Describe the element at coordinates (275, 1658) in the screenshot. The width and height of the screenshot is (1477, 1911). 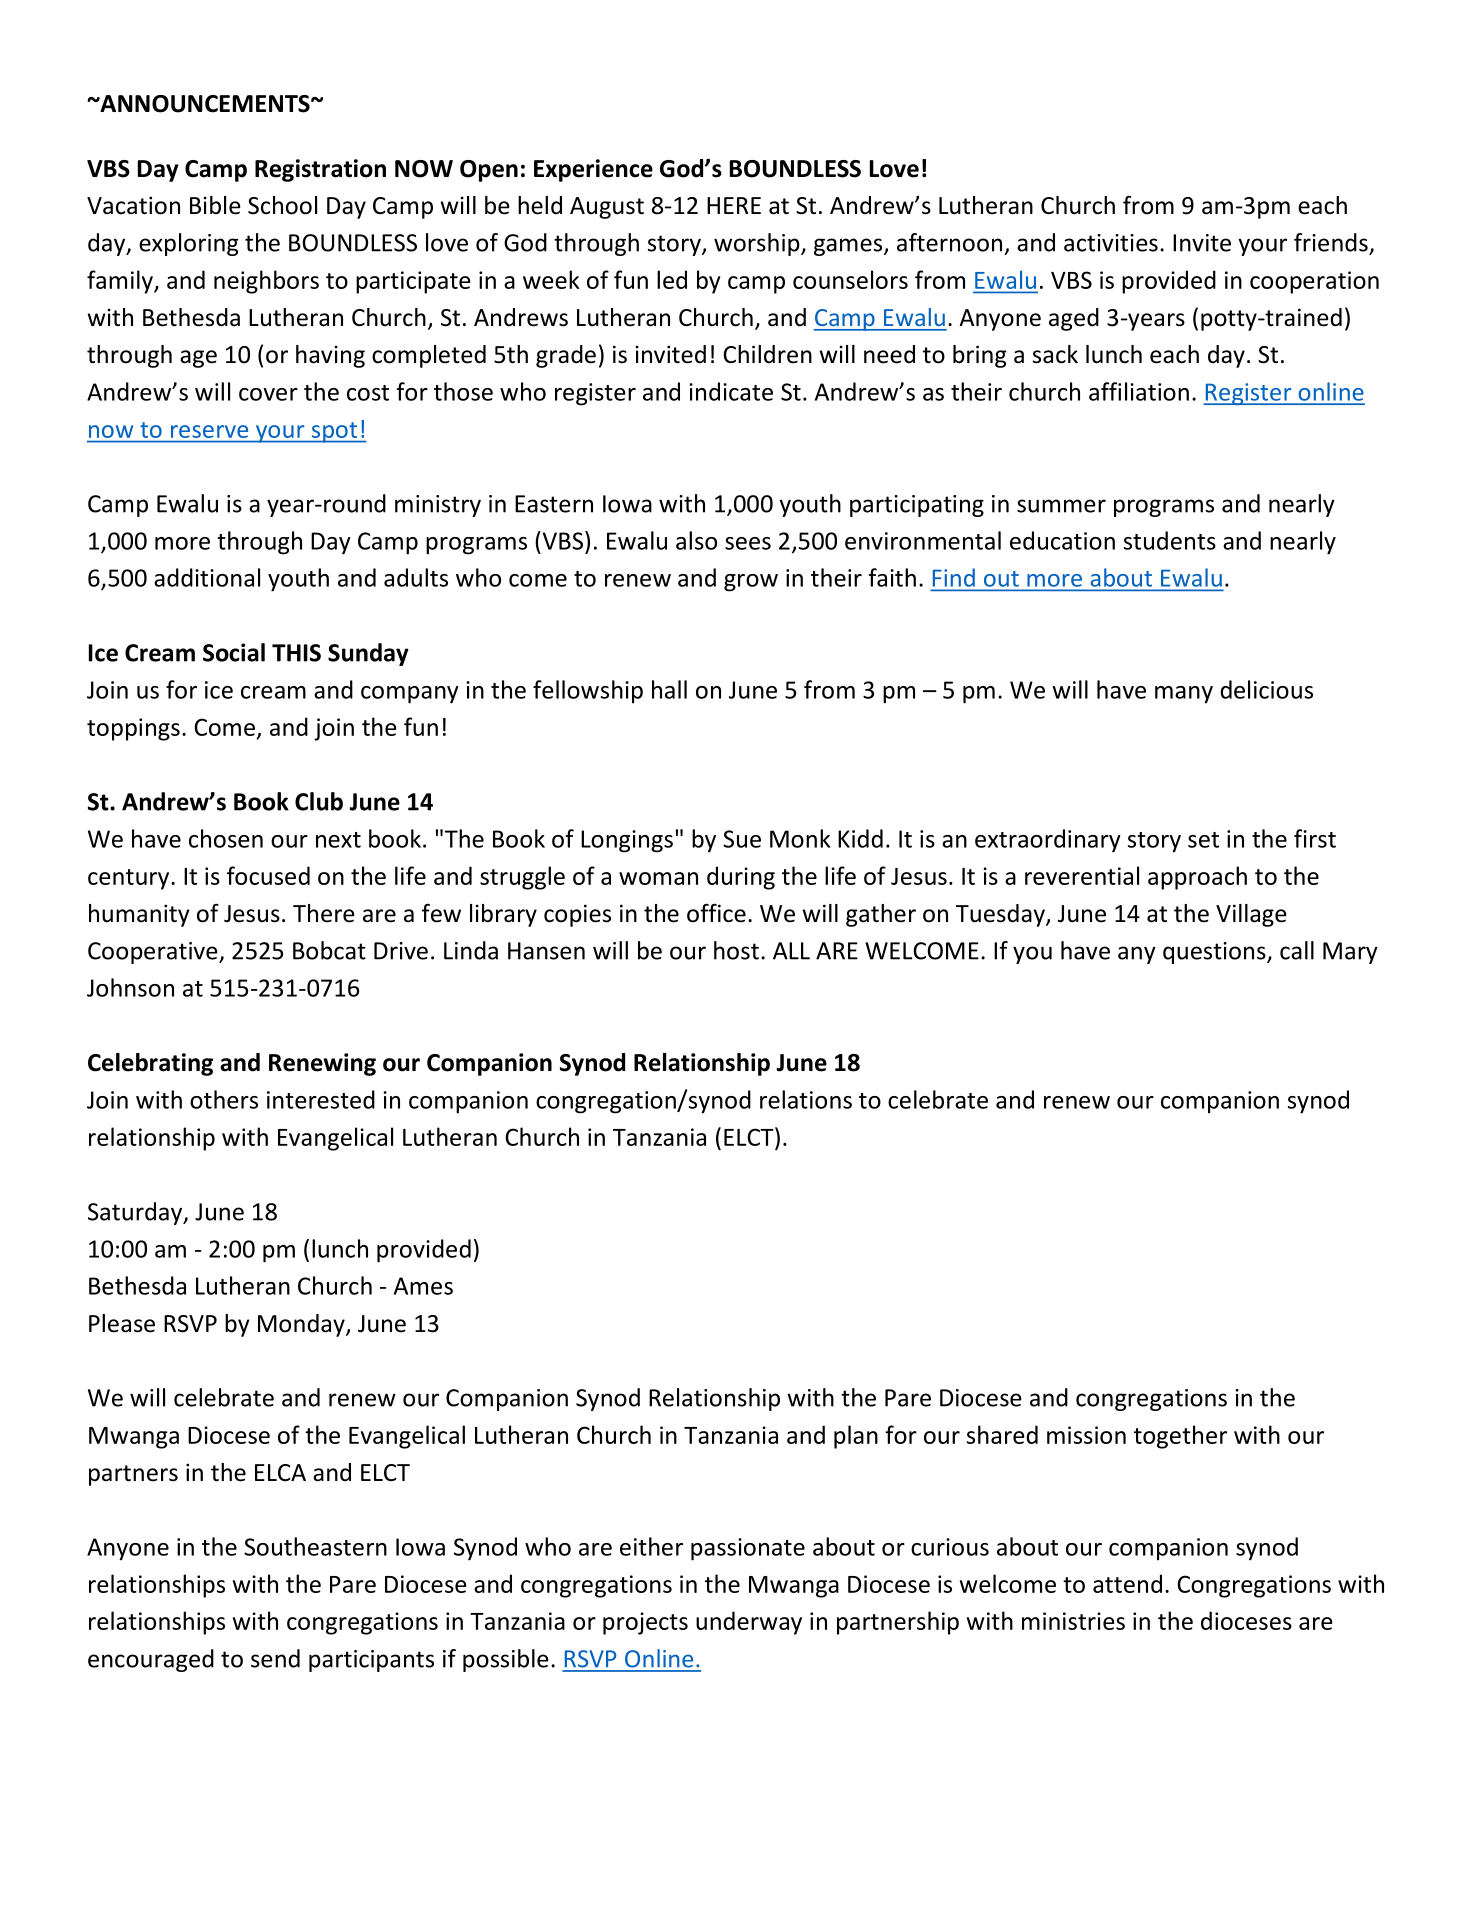
I see `send` at that location.
